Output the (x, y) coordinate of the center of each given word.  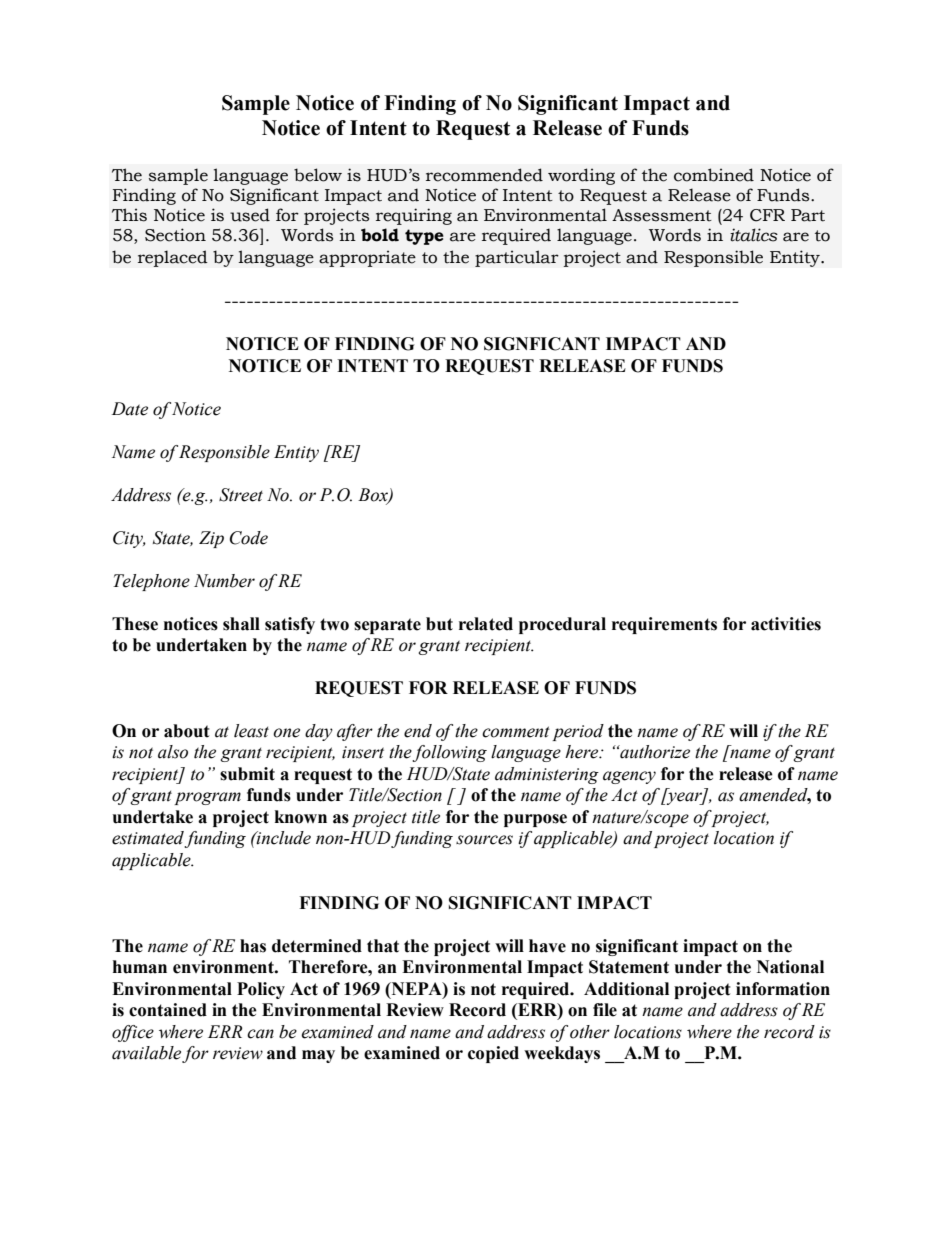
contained (168, 1010)
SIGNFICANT (542, 344)
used (250, 215)
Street (241, 495)
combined (714, 175)
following (449, 753)
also (173, 752)
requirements (664, 625)
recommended (484, 175)
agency (629, 777)
